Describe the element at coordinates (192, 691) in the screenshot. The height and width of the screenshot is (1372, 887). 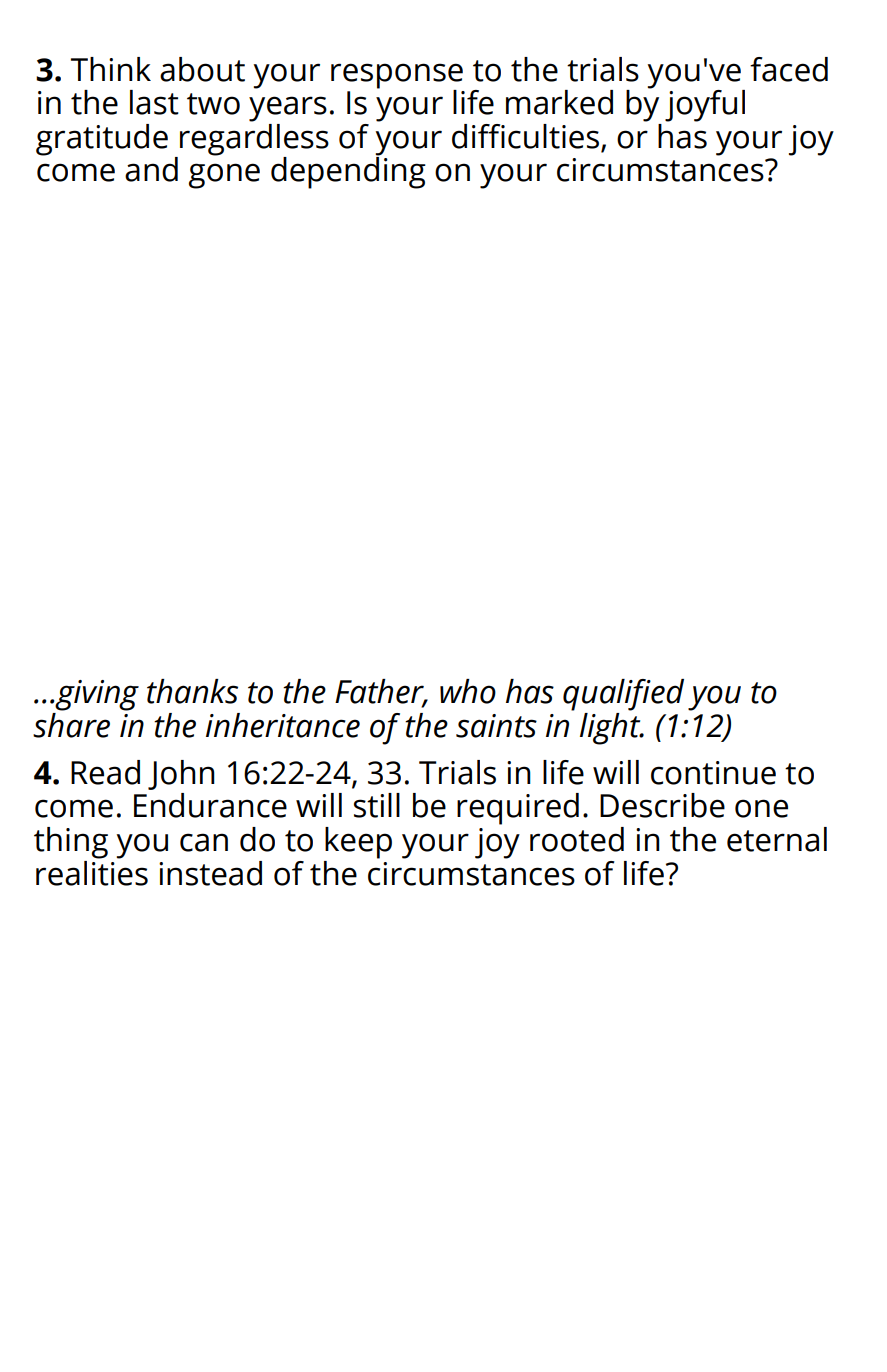
I see `thanks` at that location.
